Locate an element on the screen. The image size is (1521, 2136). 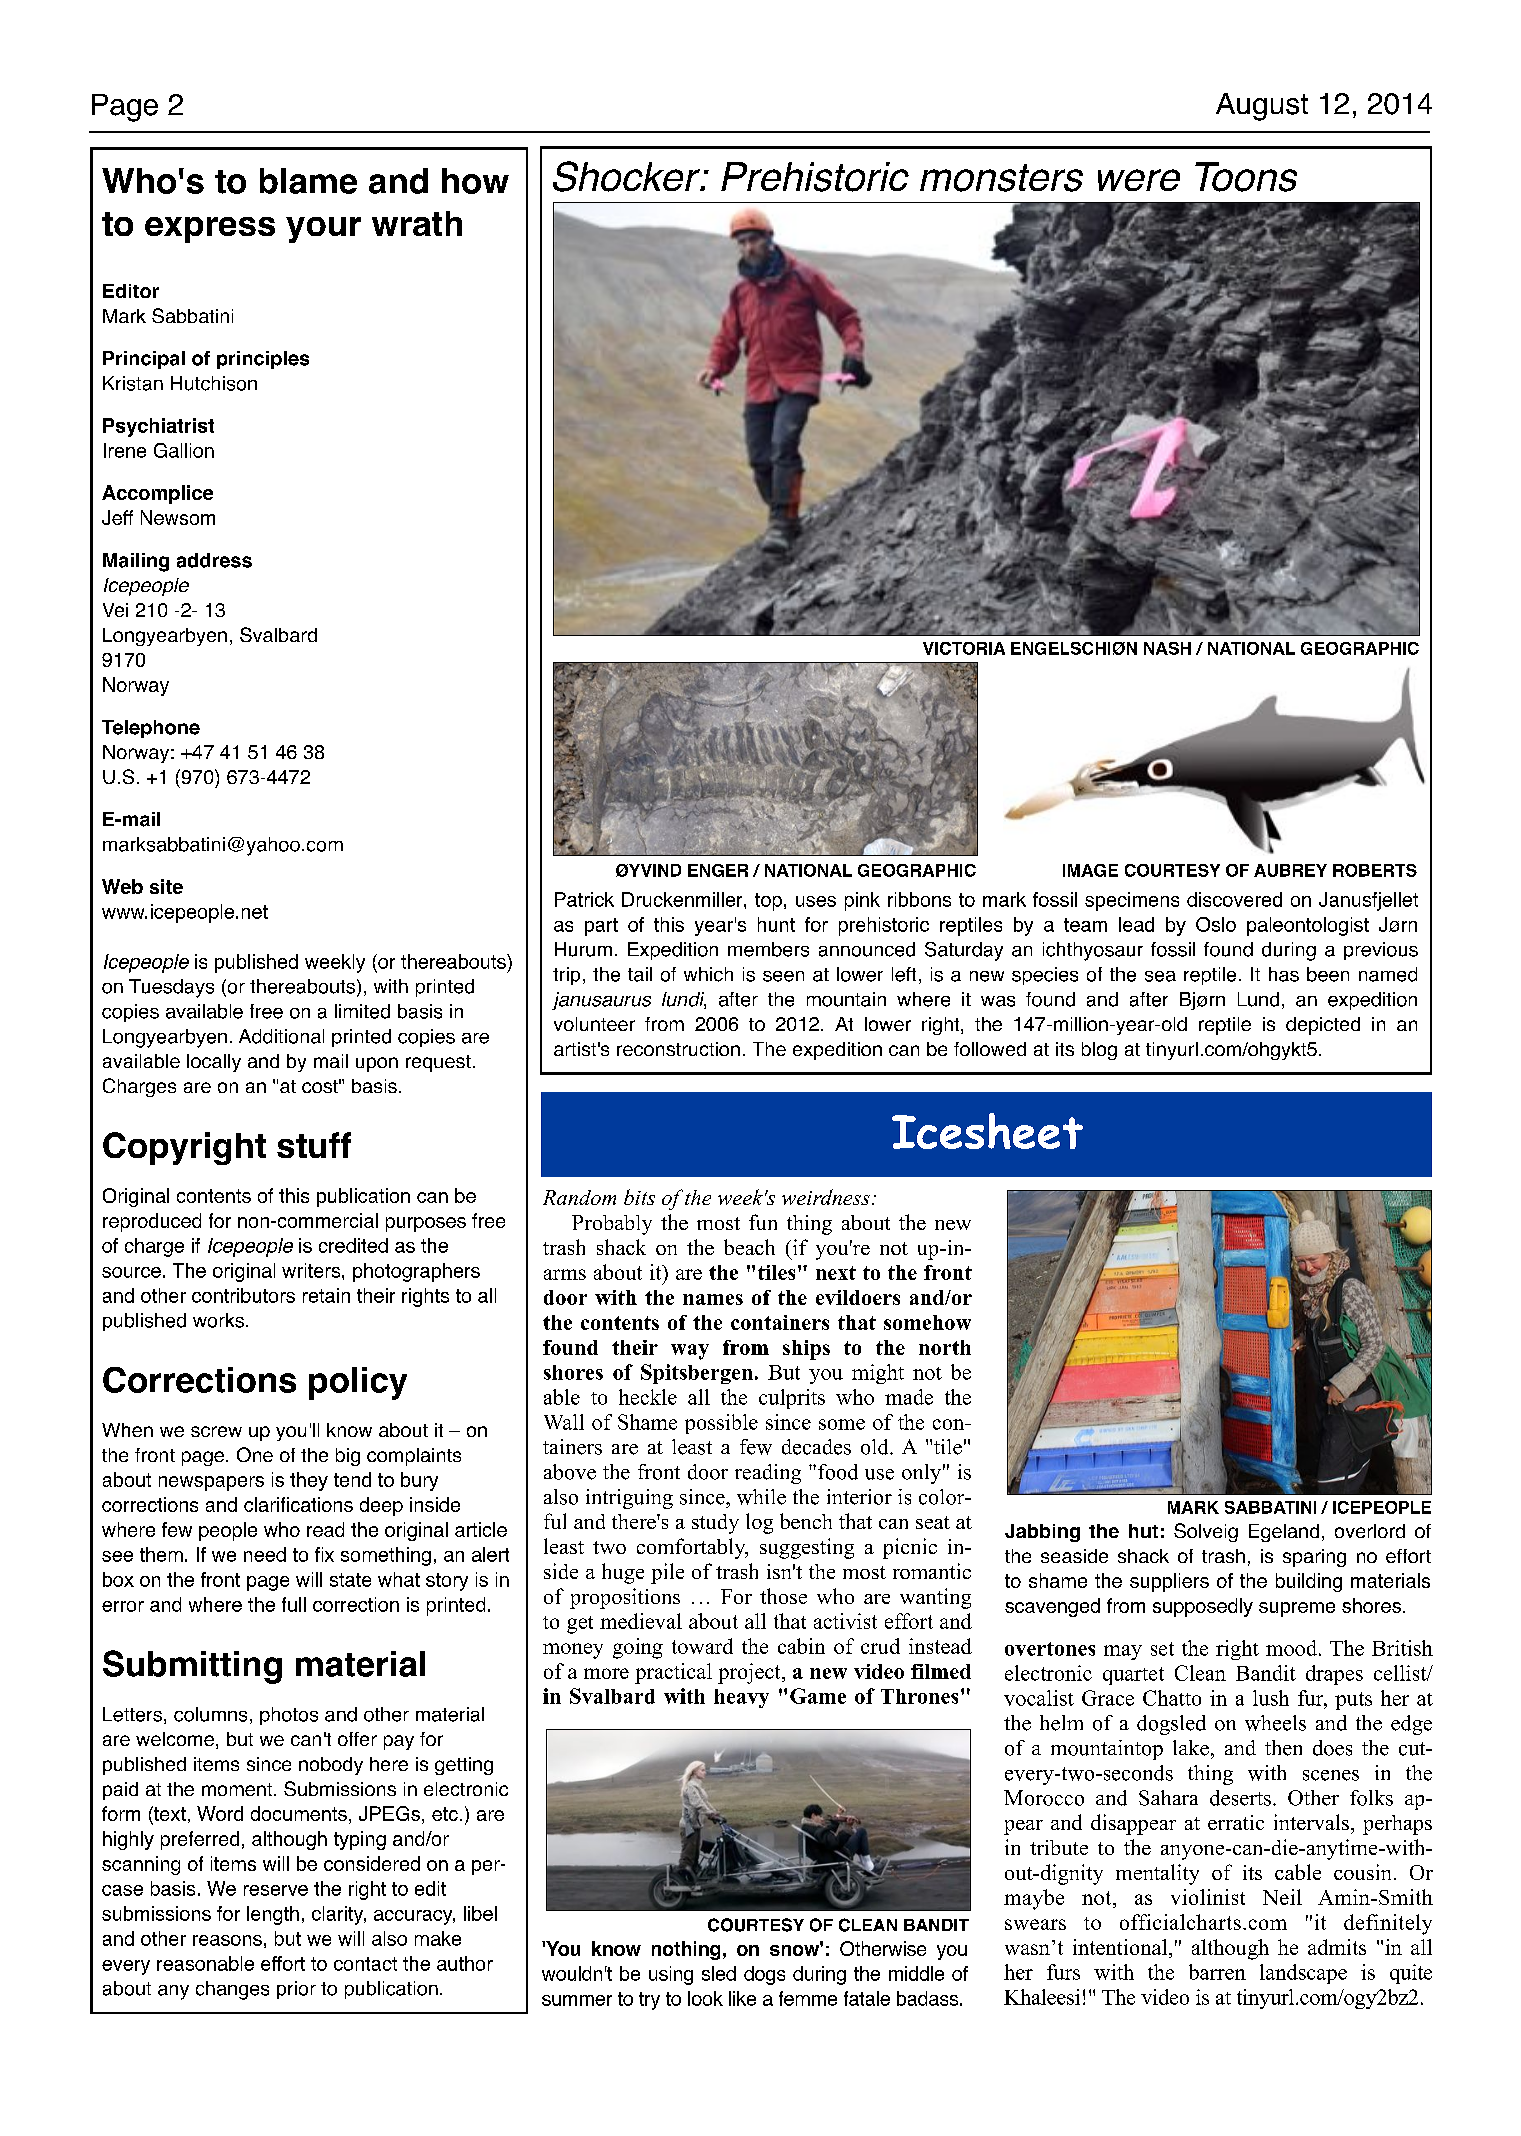
length is located at coordinates (273, 1915).
